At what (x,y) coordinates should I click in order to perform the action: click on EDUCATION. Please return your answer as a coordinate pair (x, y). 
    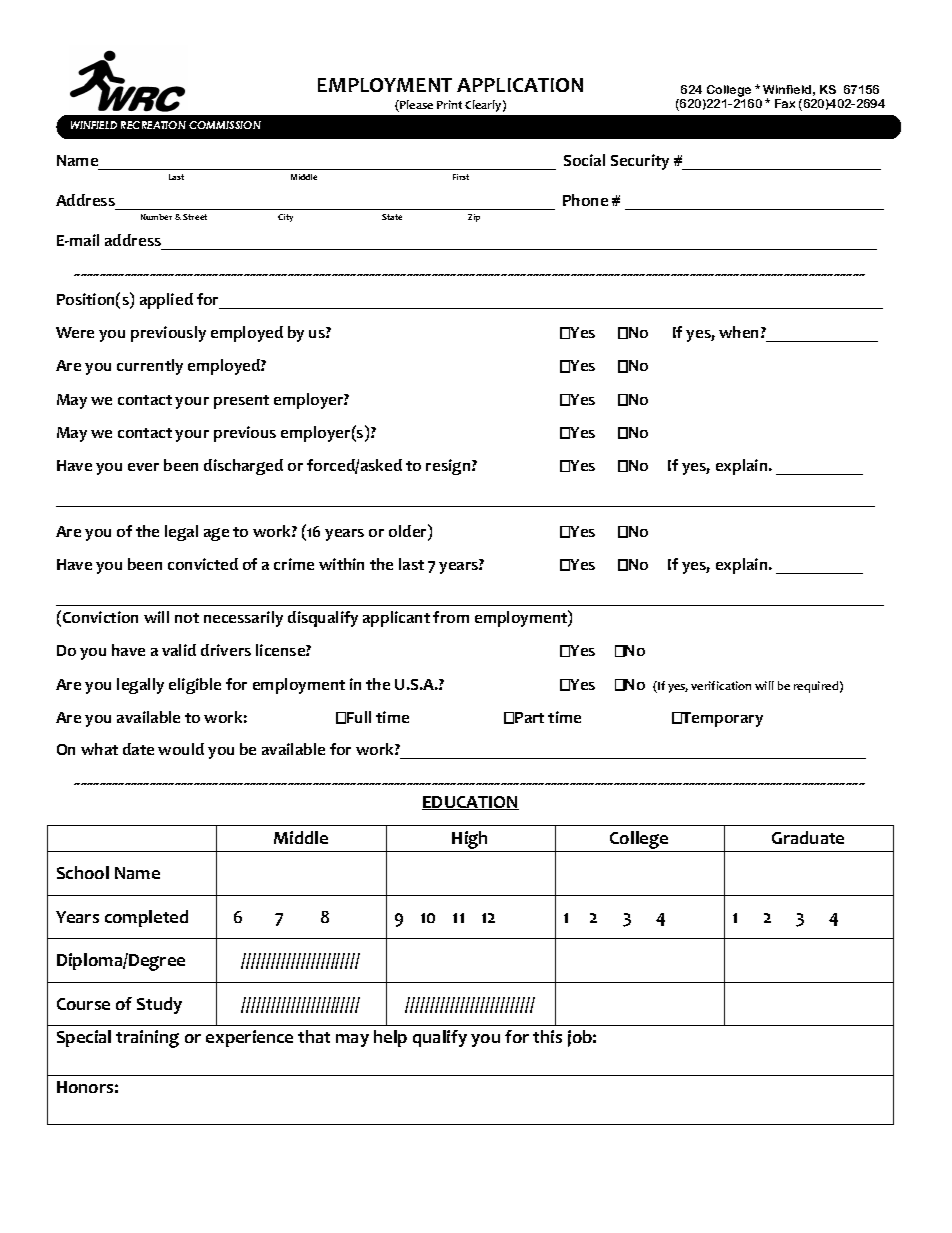
    Looking at the image, I should click on (470, 803).
